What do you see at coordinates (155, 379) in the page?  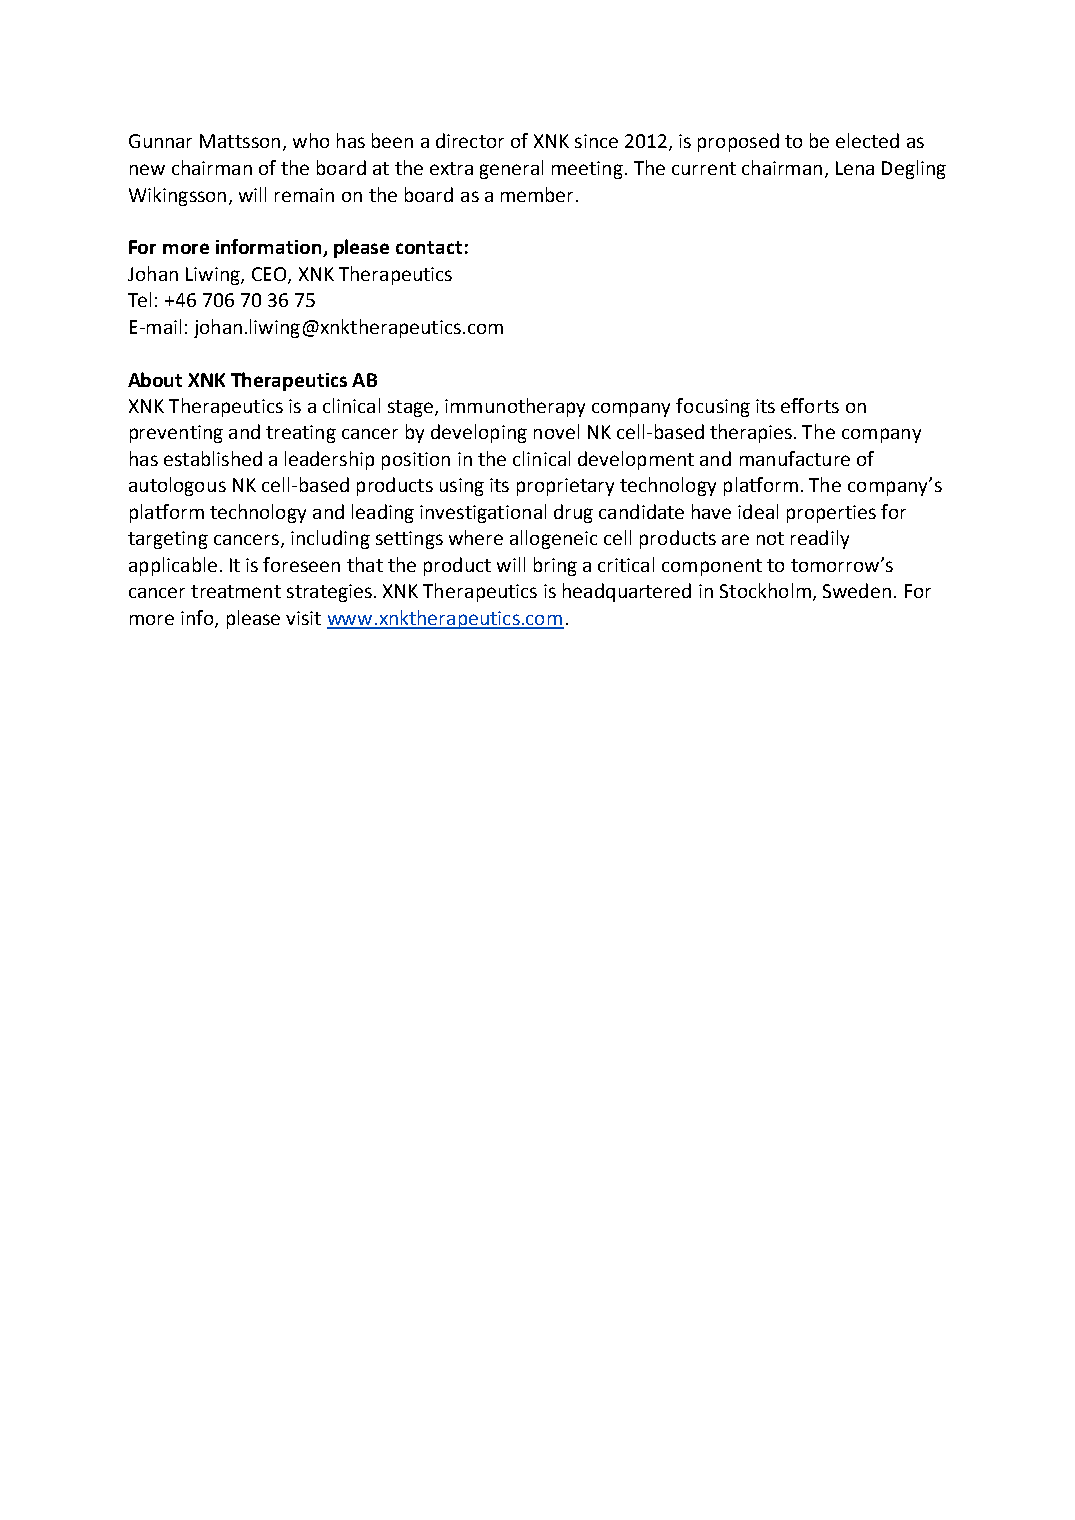 I see `About` at bounding box center [155, 379].
